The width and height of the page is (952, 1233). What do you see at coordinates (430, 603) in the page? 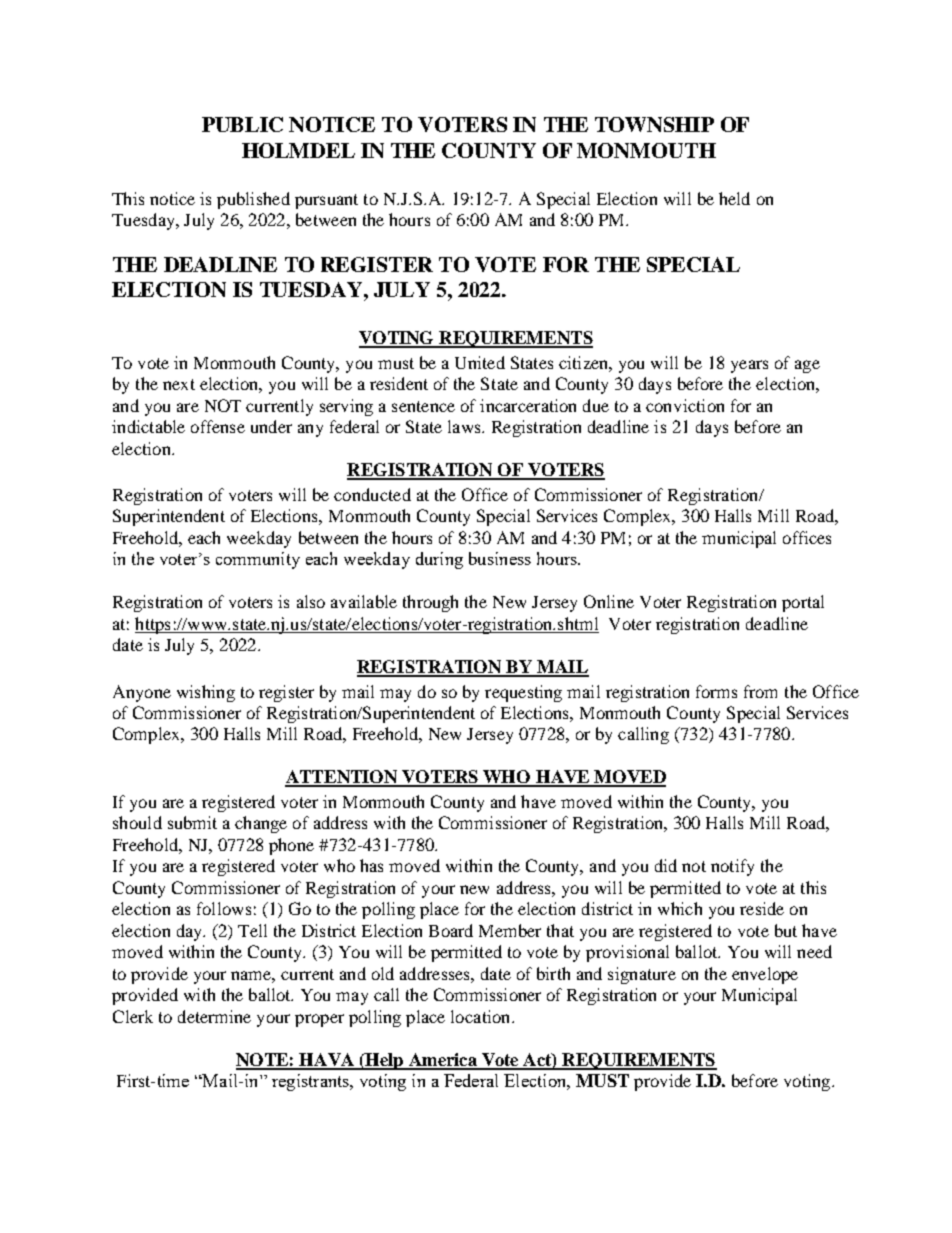
I see `through` at bounding box center [430, 603].
